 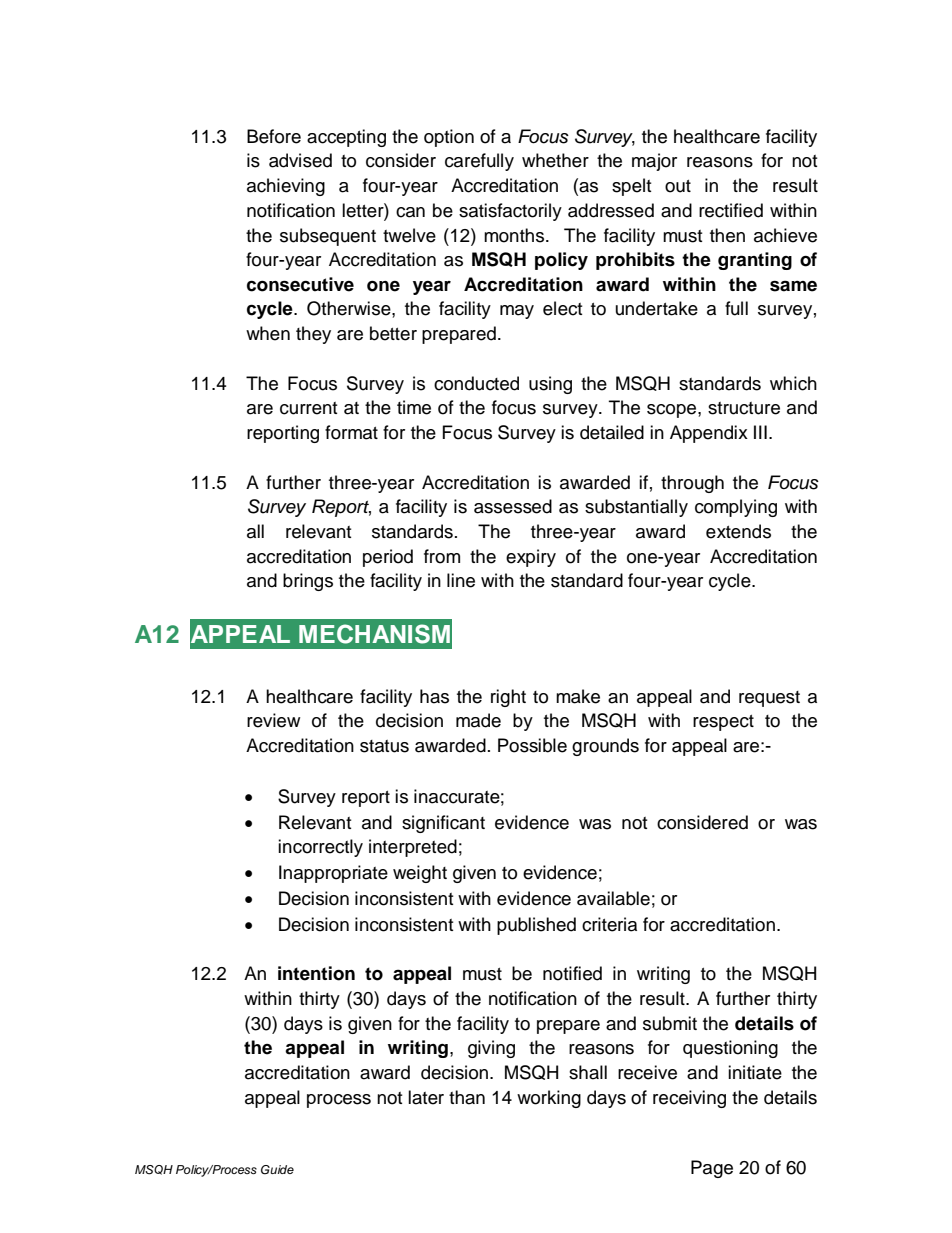 I want to click on rectified, so click(x=731, y=210).
